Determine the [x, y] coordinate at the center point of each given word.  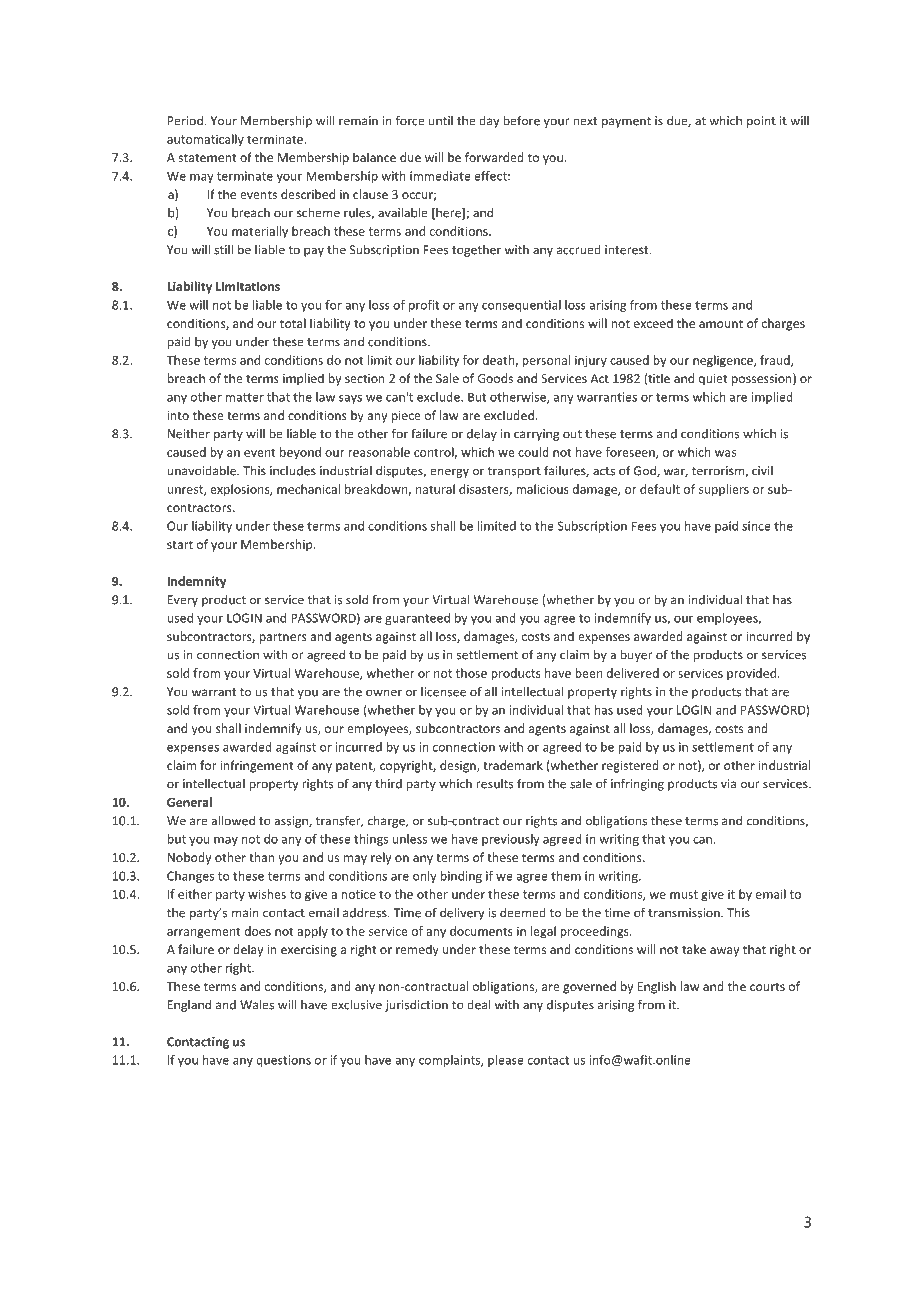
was [725, 453]
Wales [257, 1004]
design [459, 766]
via [728, 784]
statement [207, 158]
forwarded [494, 157]
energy [449, 473]
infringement [256, 766]
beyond [300, 453]
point [761, 122]
